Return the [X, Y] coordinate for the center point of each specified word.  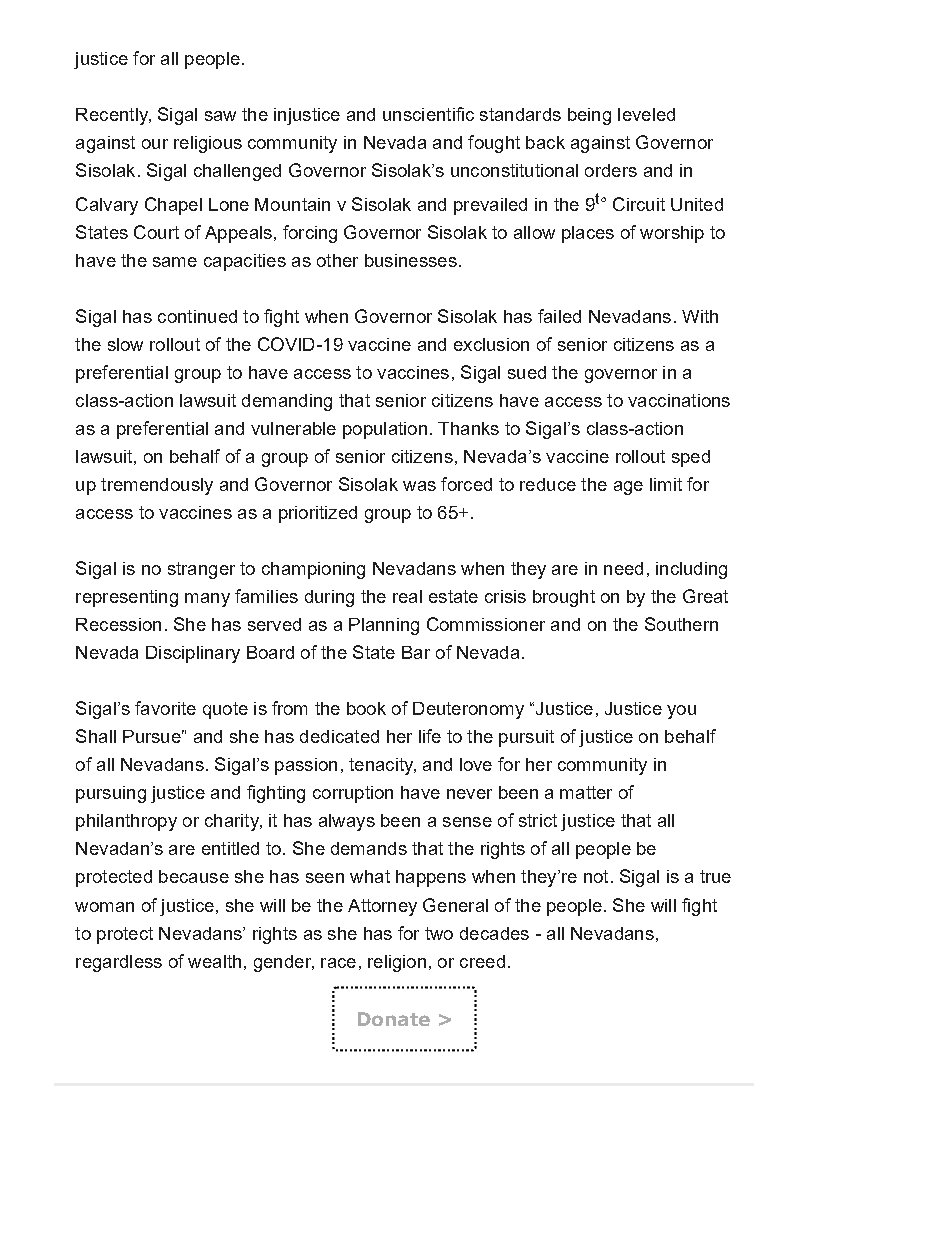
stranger [201, 570]
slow [125, 344]
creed [482, 961]
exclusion [491, 344]
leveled [646, 114]
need [623, 568]
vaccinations [679, 400]
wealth [214, 961]
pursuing [111, 794]
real [407, 596]
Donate [394, 1019]
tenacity [382, 766]
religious [208, 144]
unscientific [428, 114]
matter [586, 792]
